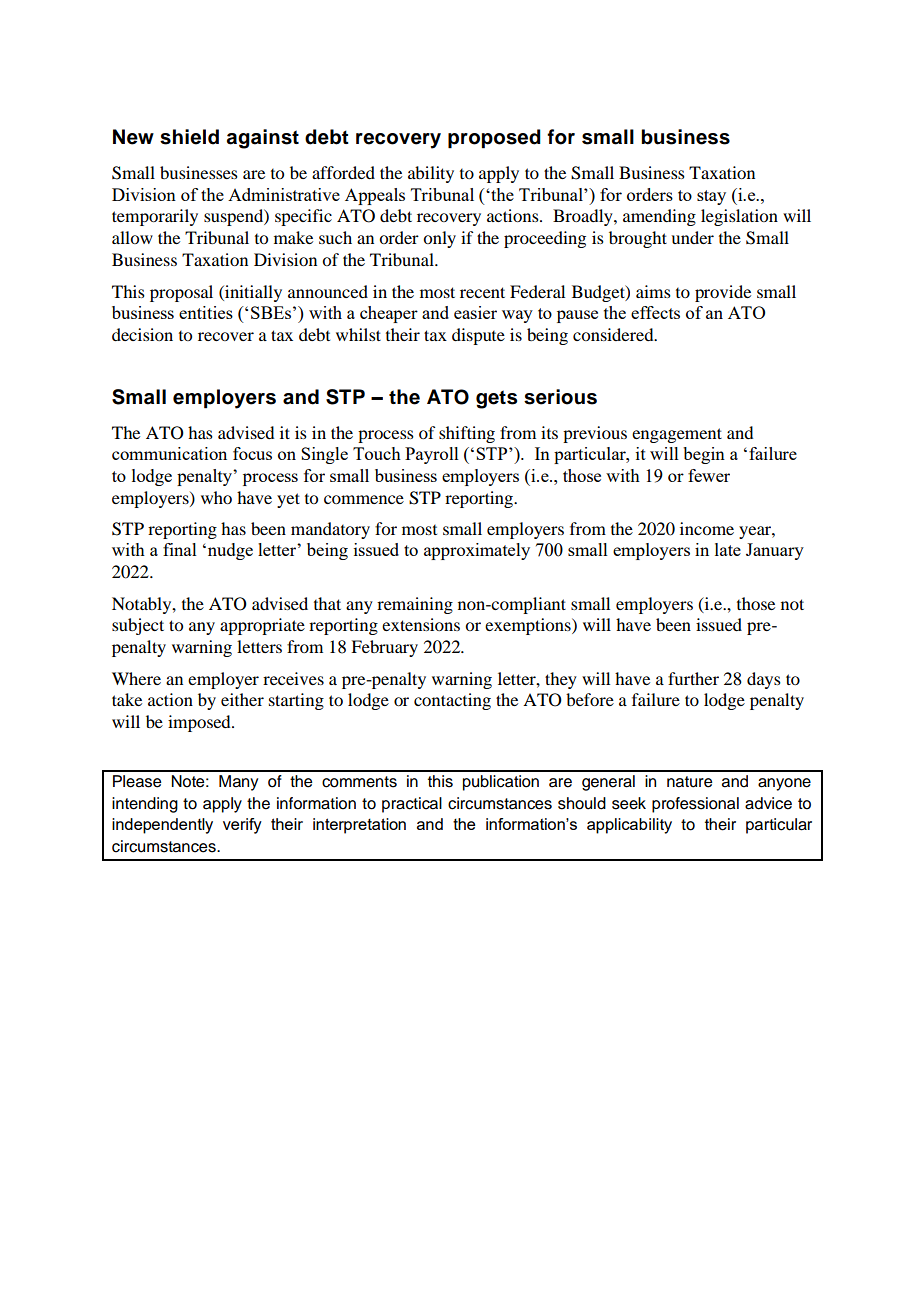 The width and height of the image is (924, 1308). What do you see at coordinates (695, 805) in the image?
I see `professional` at bounding box center [695, 805].
